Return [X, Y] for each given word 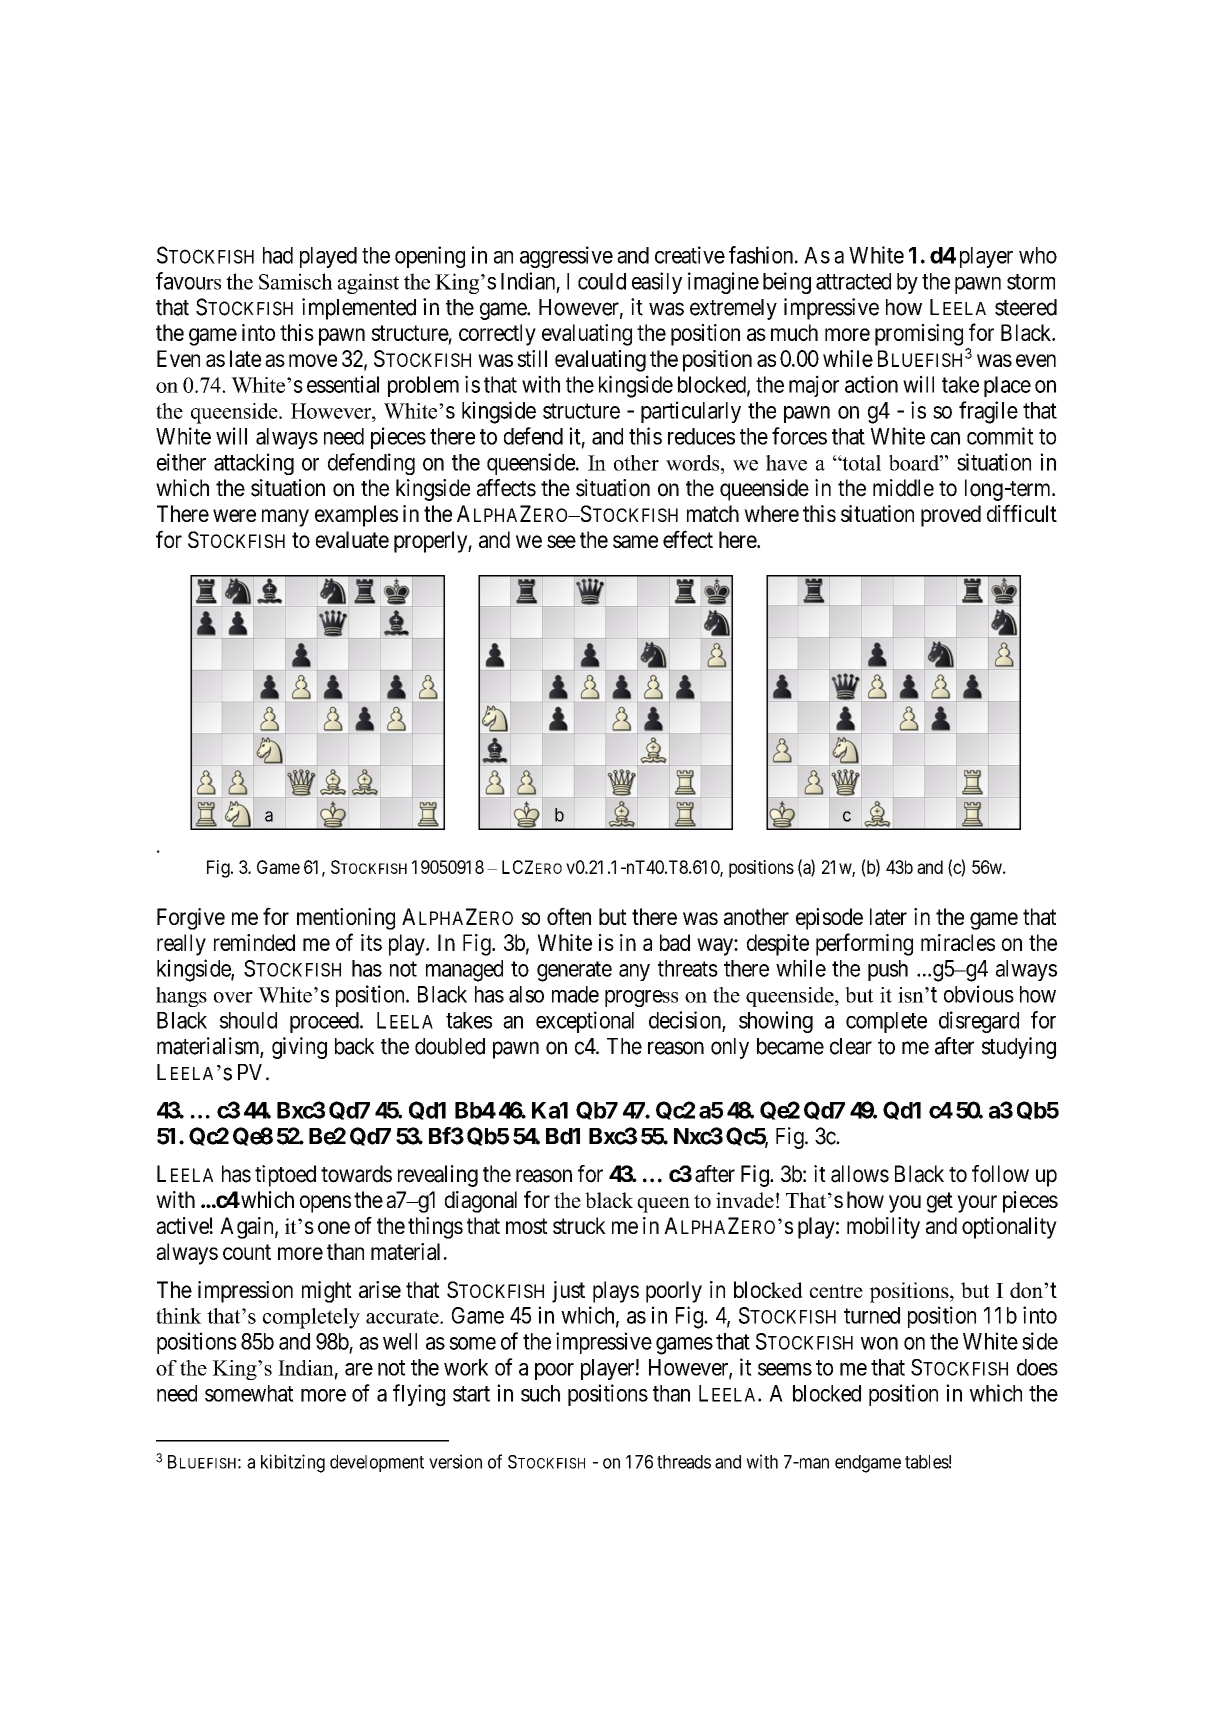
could [602, 281]
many [285, 518]
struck [579, 1225]
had [278, 255]
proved [951, 516]
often [569, 916]
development [377, 1463]
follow [1000, 1174]
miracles [958, 942]
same [635, 541]
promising [919, 335]
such [540, 1393]
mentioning [346, 919]
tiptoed [285, 1176]
